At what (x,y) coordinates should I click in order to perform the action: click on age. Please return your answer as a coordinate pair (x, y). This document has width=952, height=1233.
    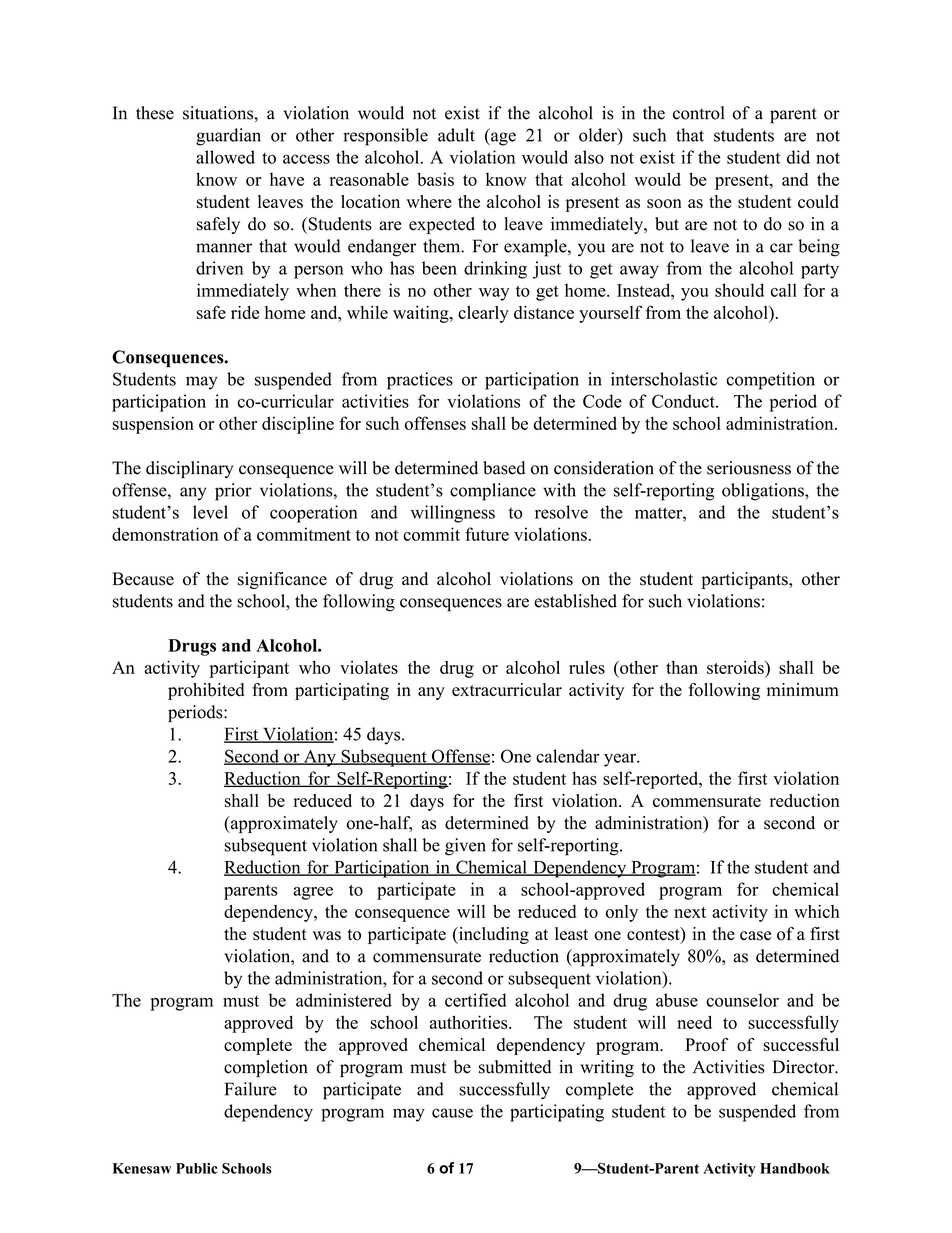
    Looking at the image, I should click on (502, 139).
